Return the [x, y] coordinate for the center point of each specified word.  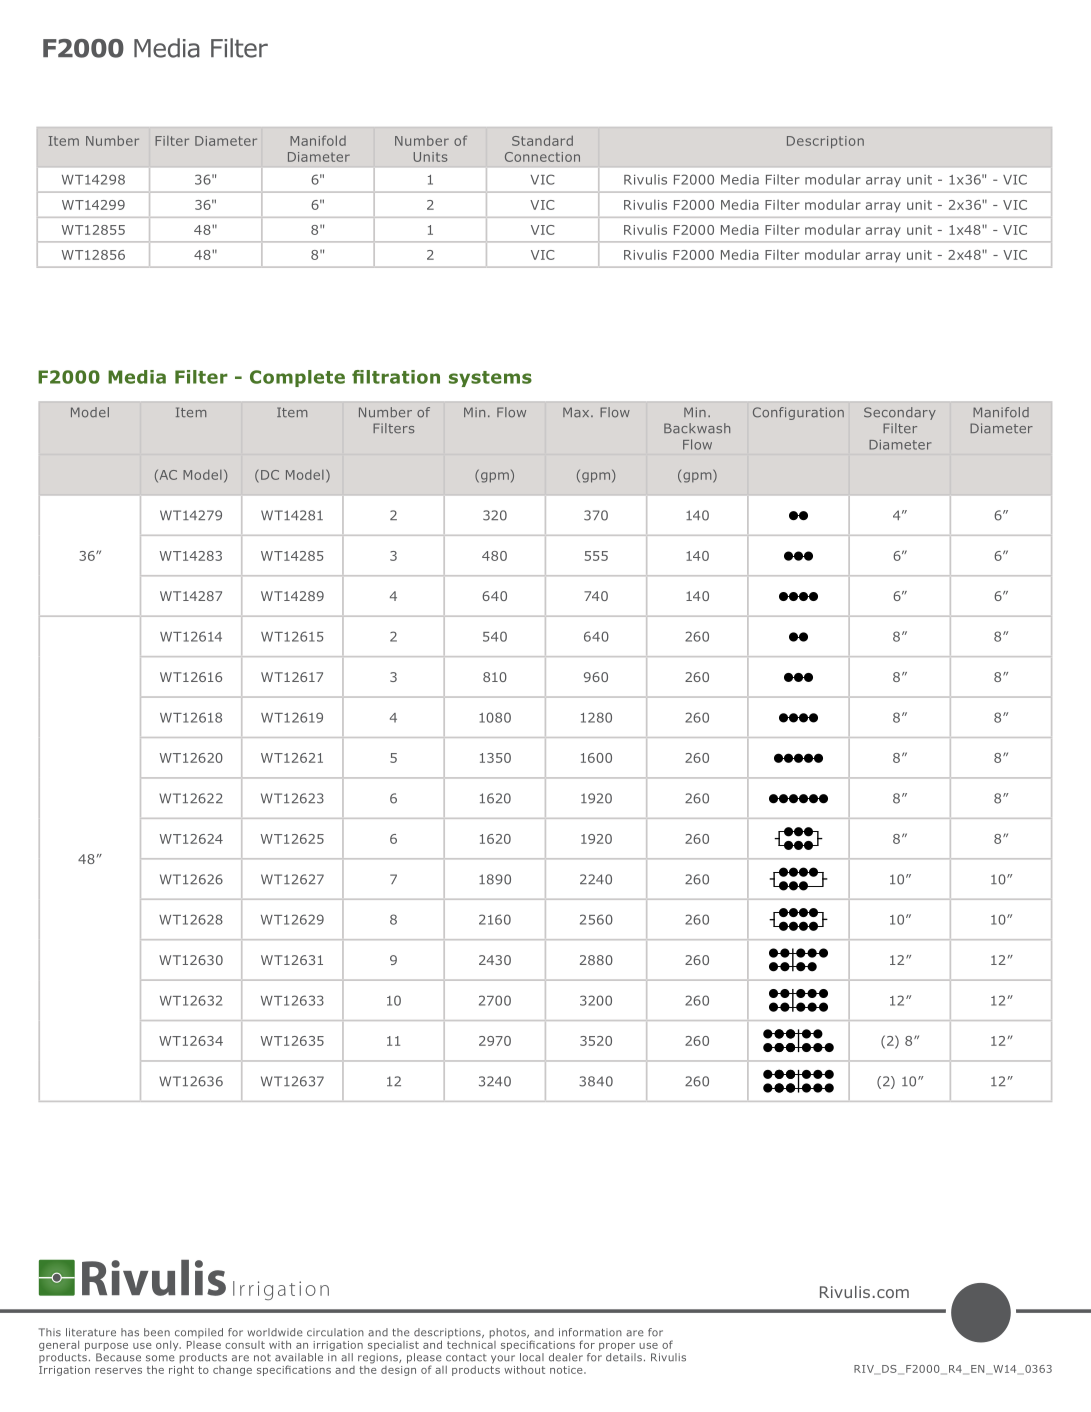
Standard [542, 140]
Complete [297, 378]
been [157, 1332]
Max [577, 412]
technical [471, 1343]
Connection [542, 157]
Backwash [697, 428]
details [624, 1357]
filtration [396, 377]
